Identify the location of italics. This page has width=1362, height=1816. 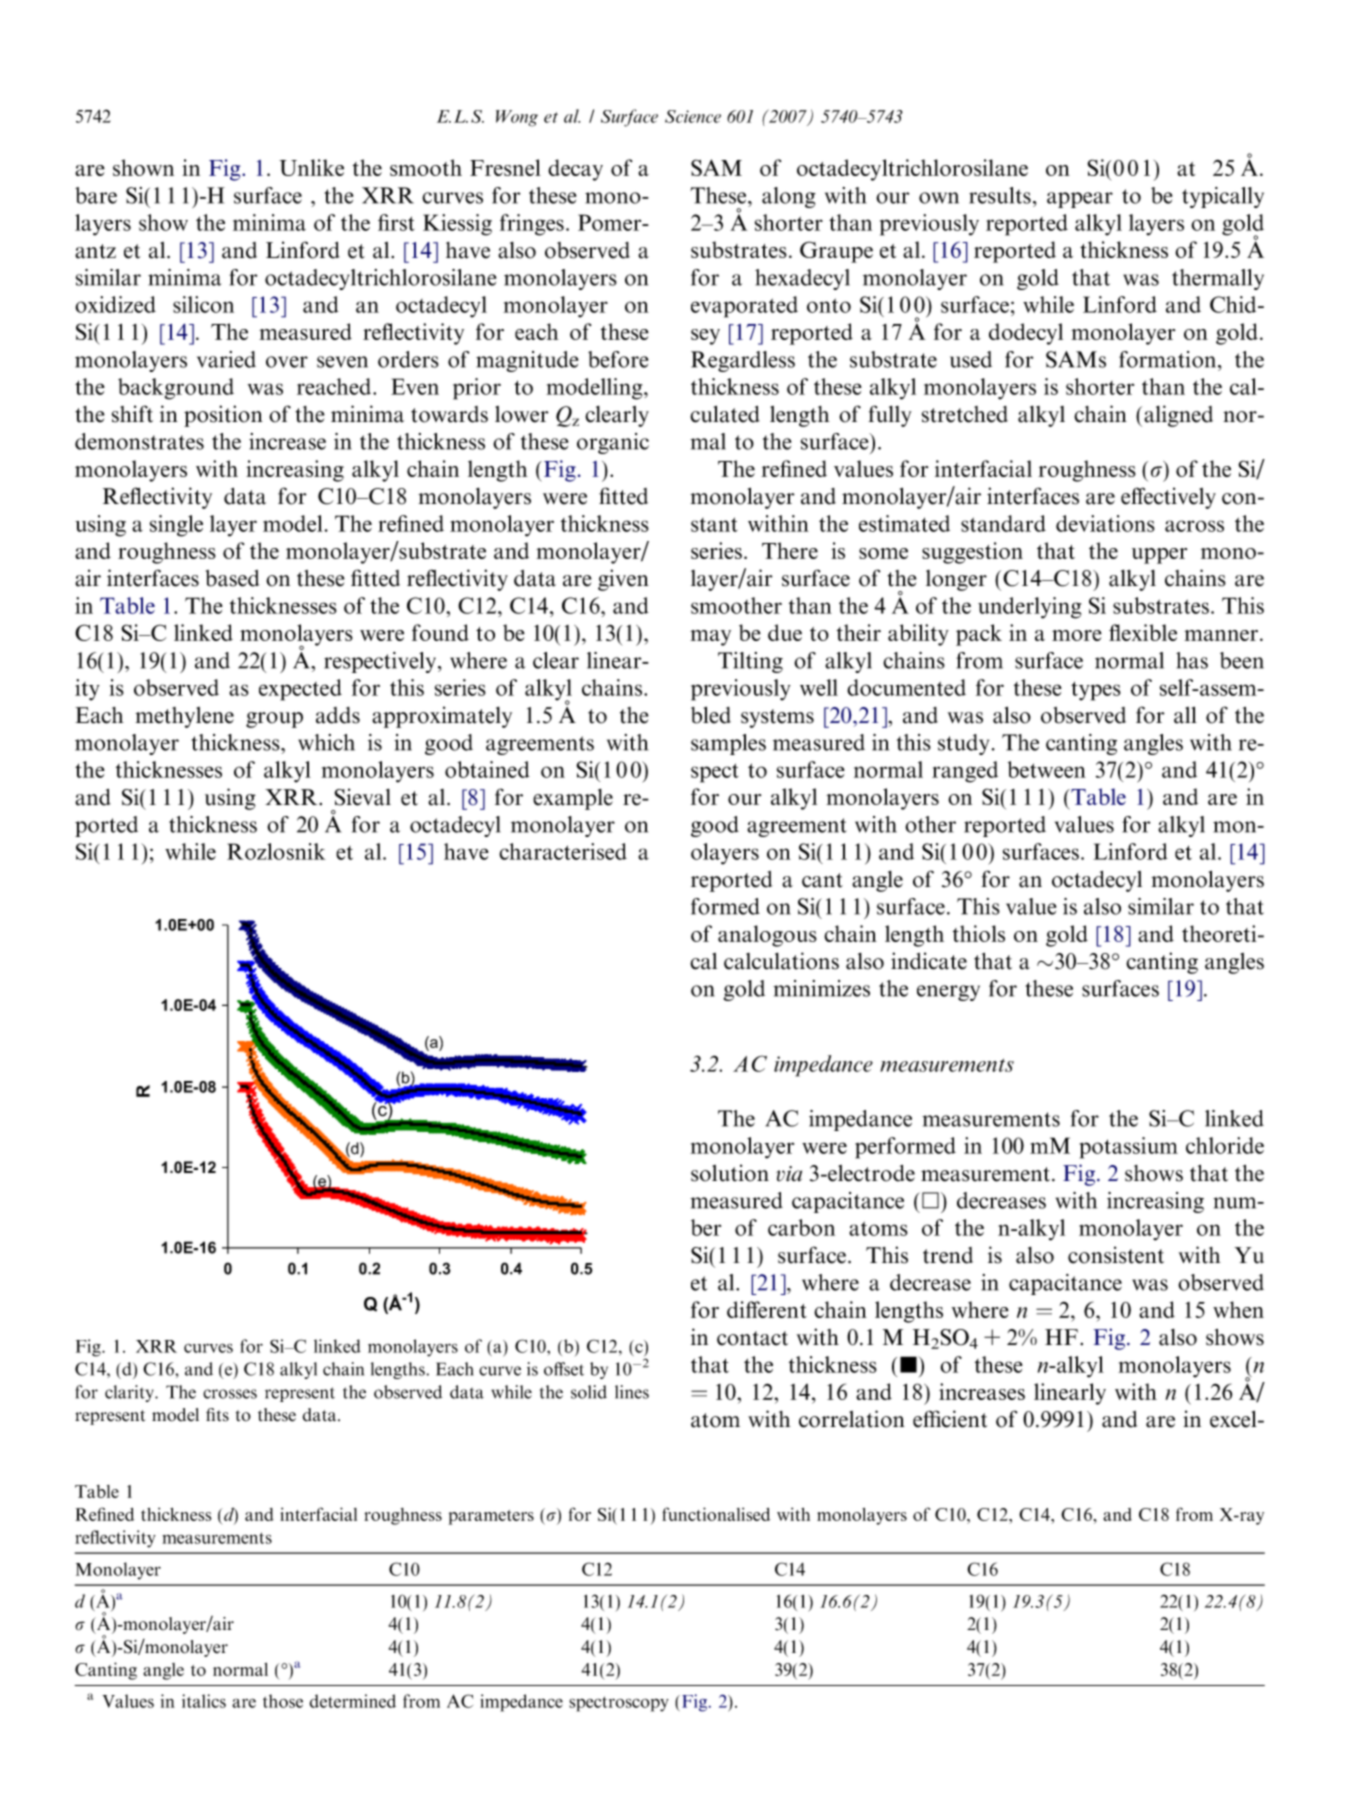
(204, 1701).
